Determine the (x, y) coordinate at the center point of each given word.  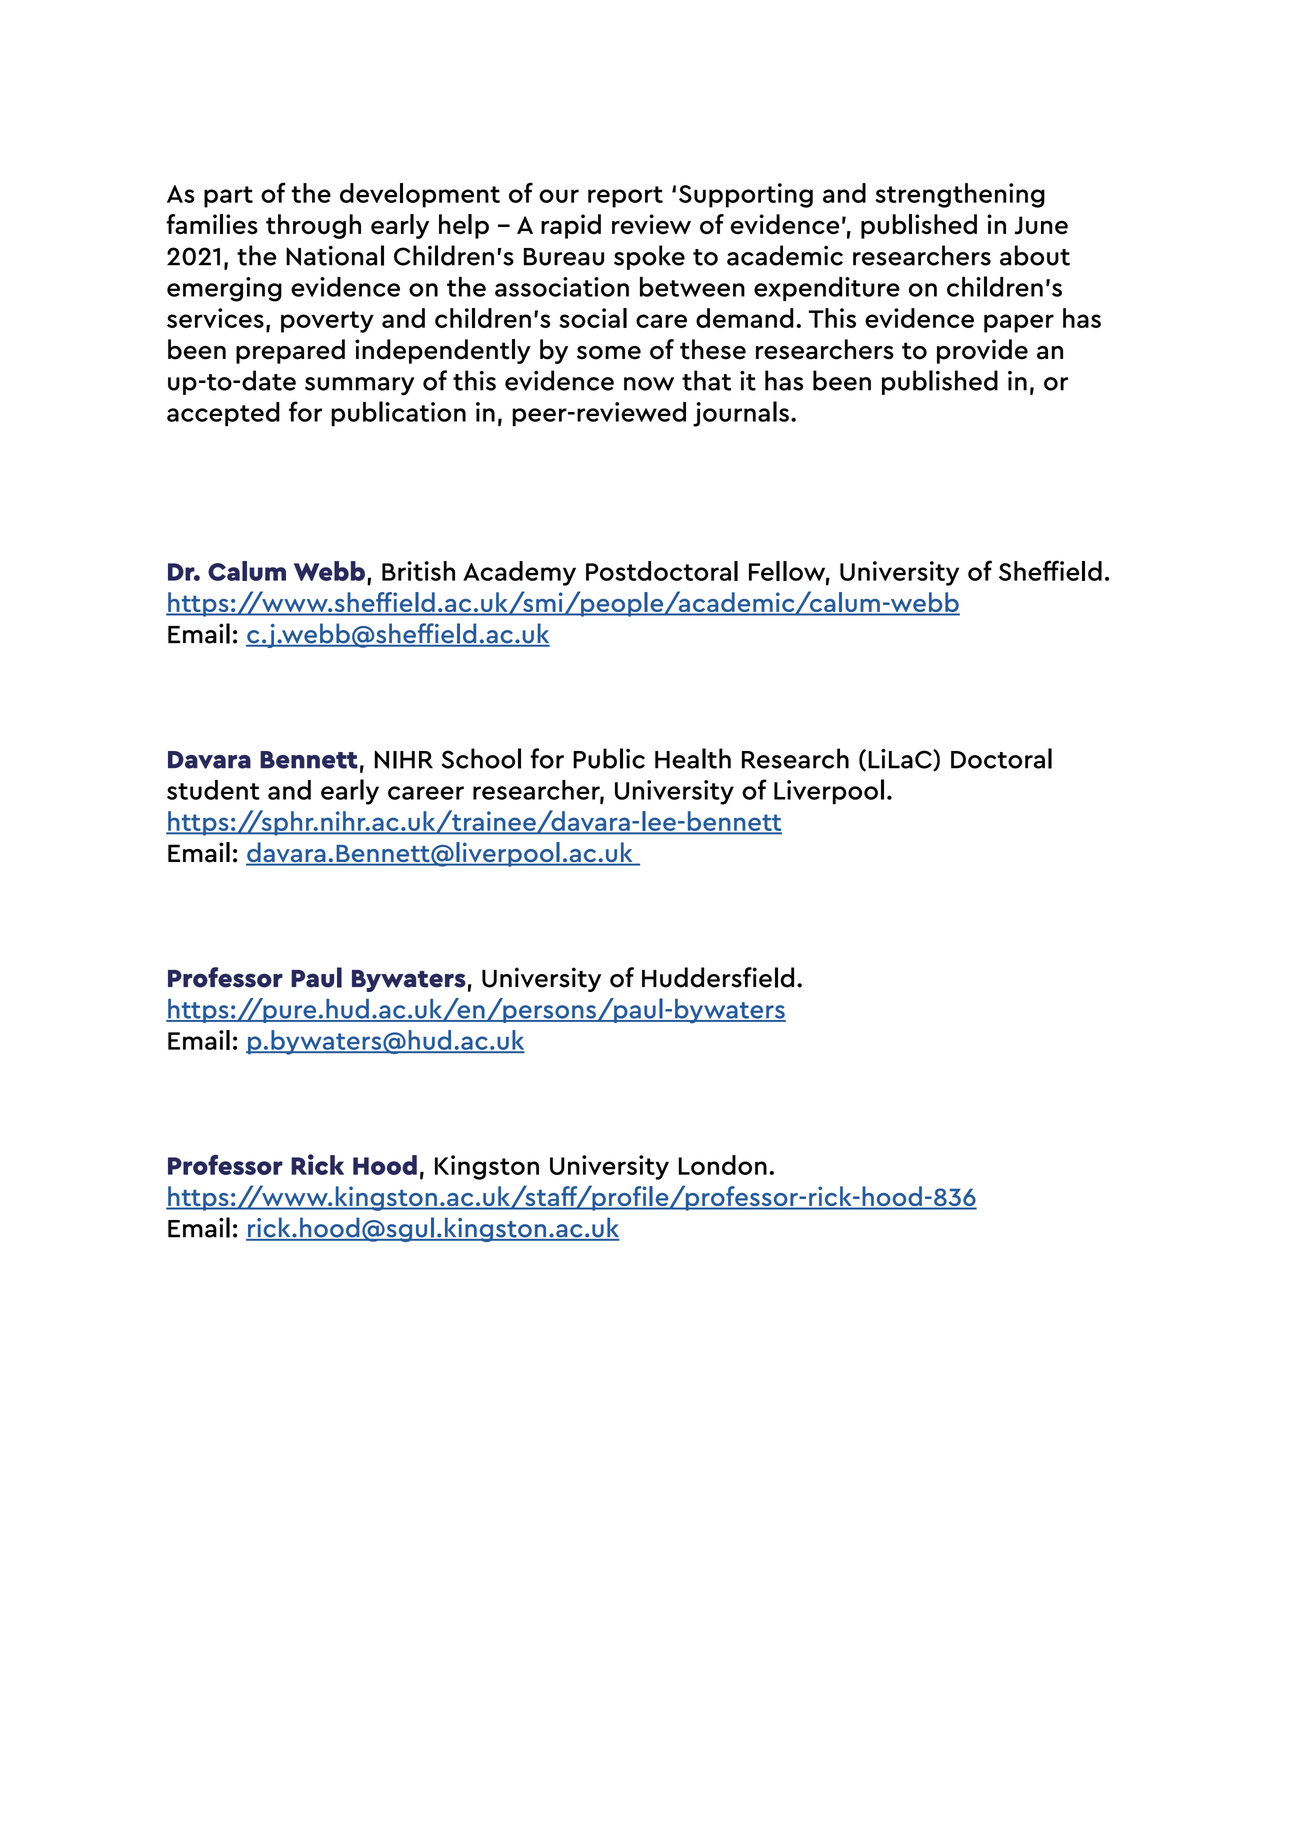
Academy (519, 573)
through (313, 226)
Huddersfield (718, 977)
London (723, 1165)
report (625, 197)
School (481, 758)
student (213, 790)
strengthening (960, 195)
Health (693, 758)
